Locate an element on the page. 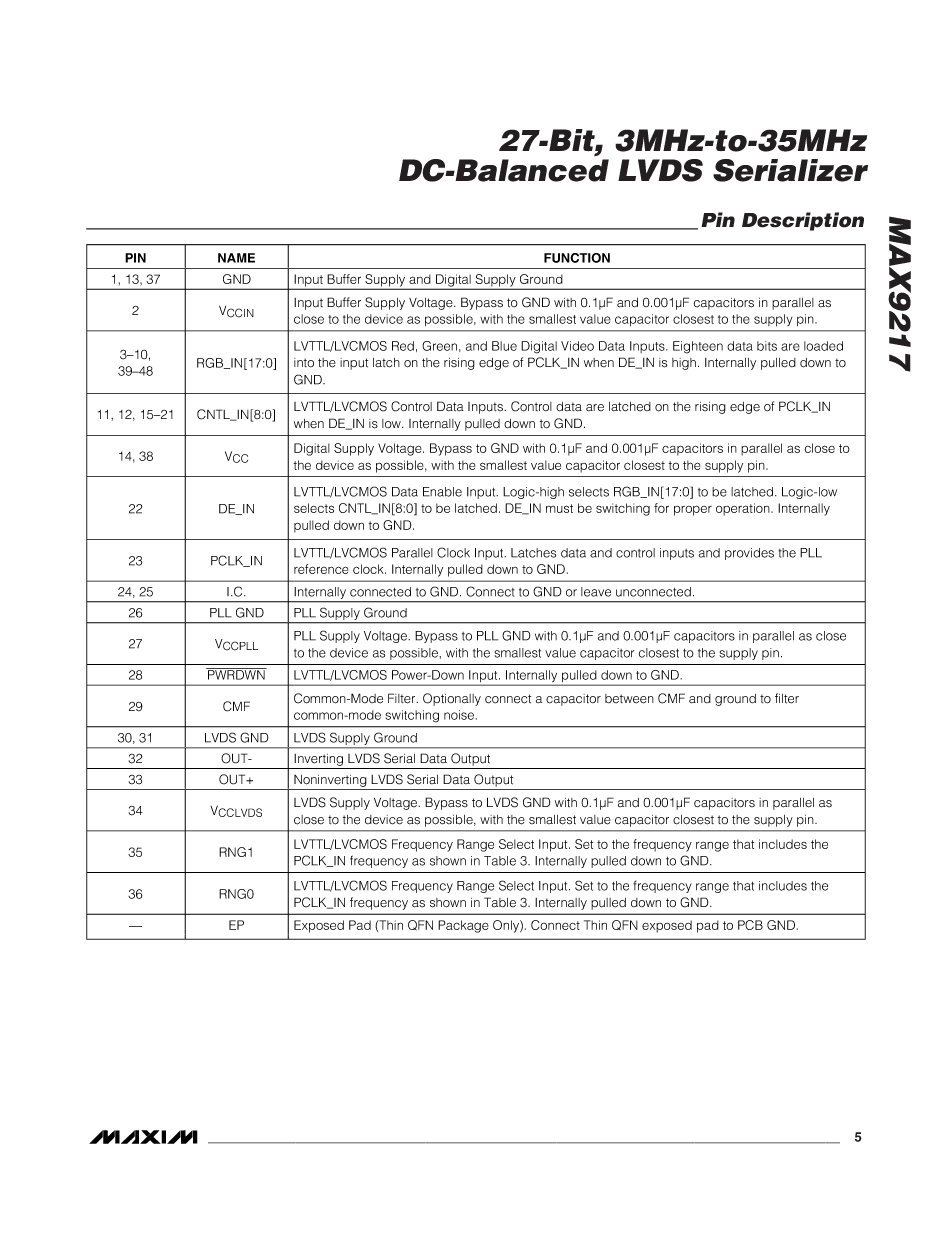 The height and width of the image is (1233, 952). reference is located at coordinates (321, 569).
